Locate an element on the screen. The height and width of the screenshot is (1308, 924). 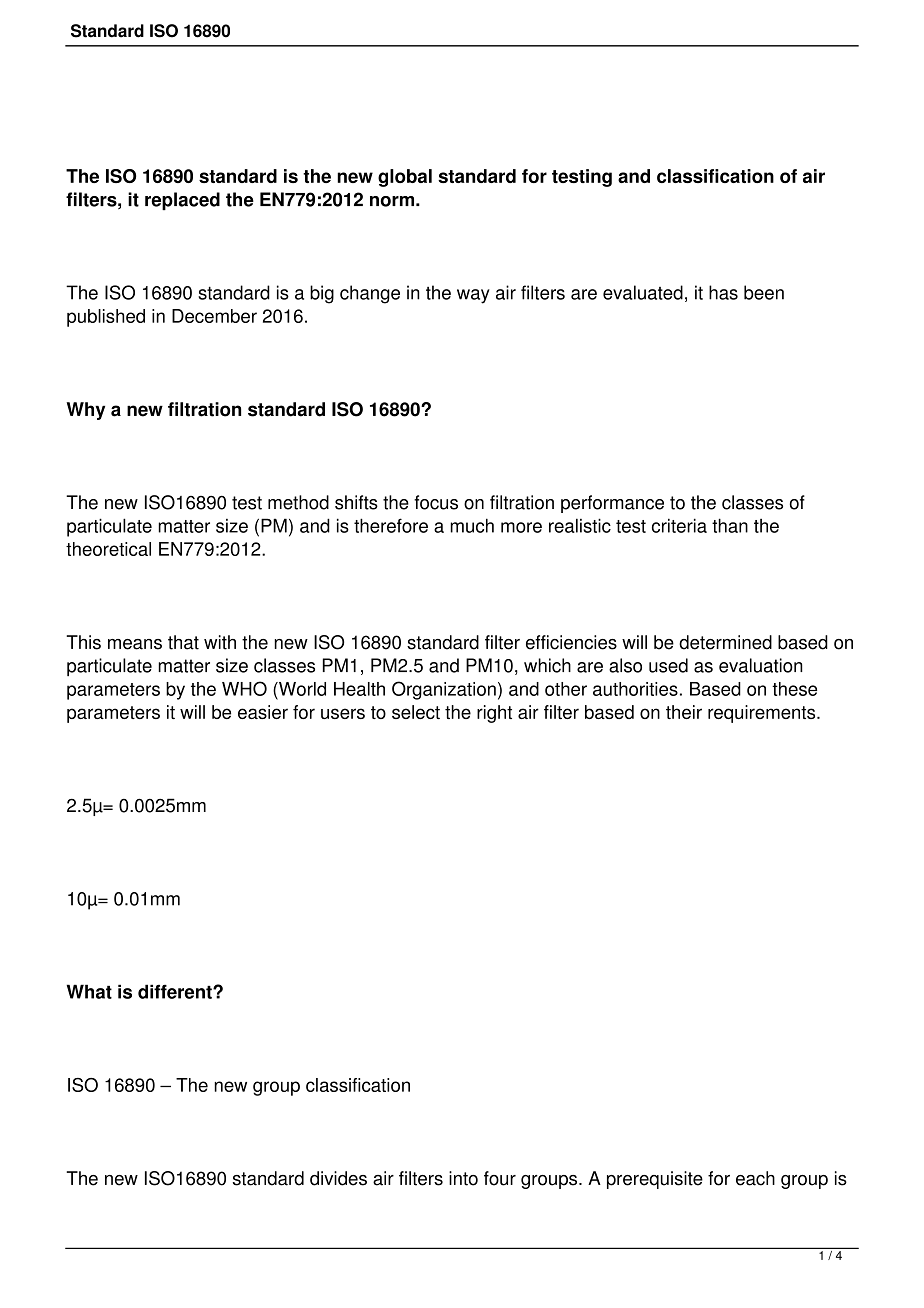
replaced is located at coordinates (182, 201).
